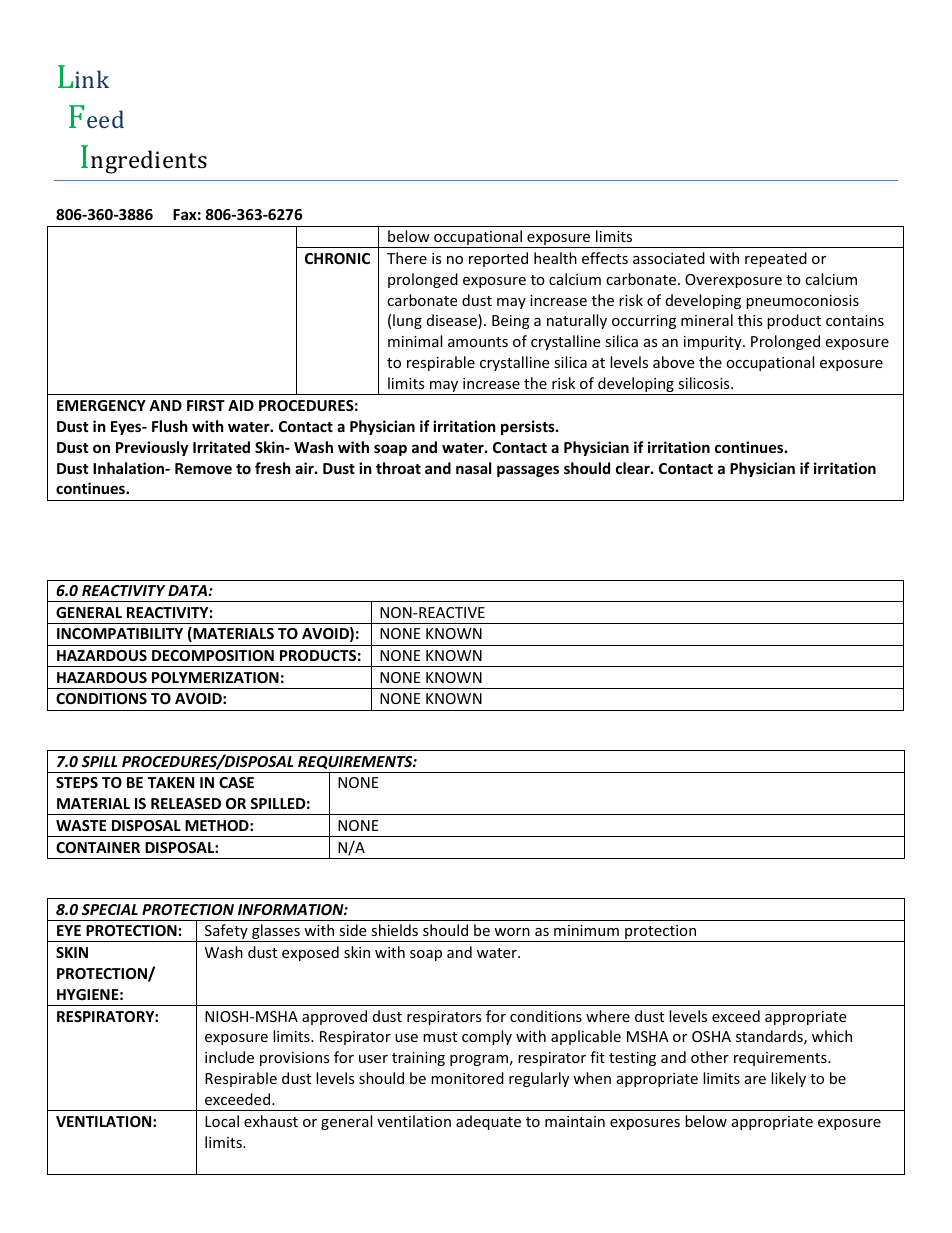 This image has width=952, height=1233. What do you see at coordinates (528, 471) in the image?
I see `passages` at bounding box center [528, 471].
